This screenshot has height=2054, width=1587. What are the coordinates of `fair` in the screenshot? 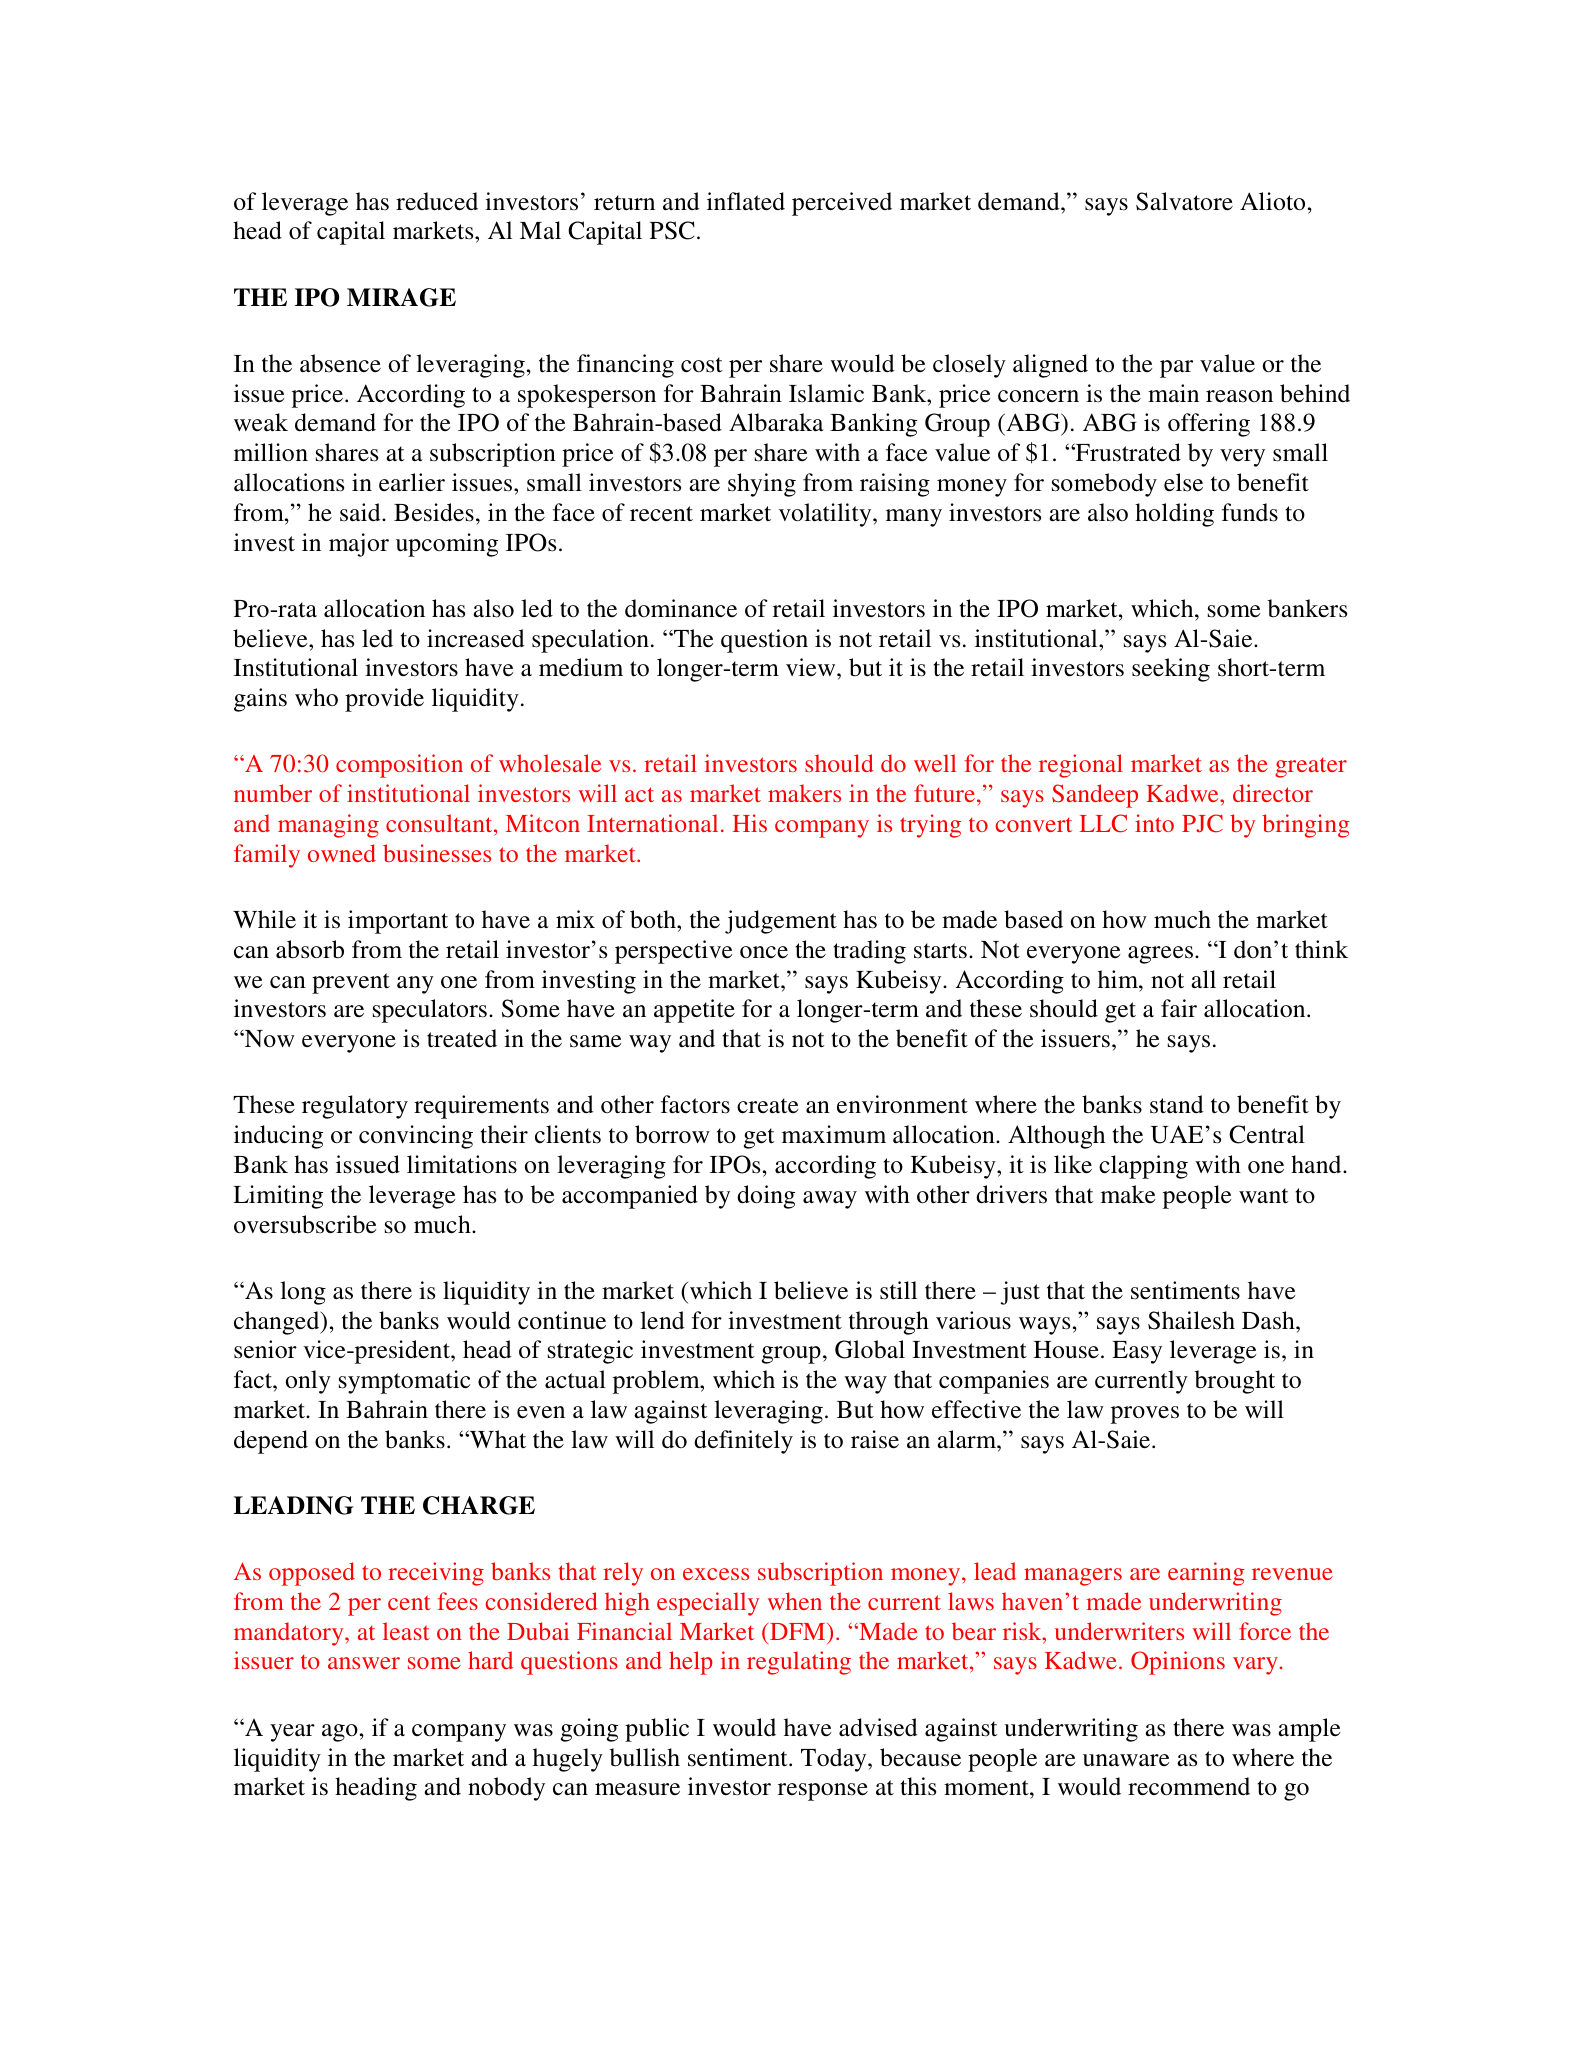 It's located at (1179, 1008).
